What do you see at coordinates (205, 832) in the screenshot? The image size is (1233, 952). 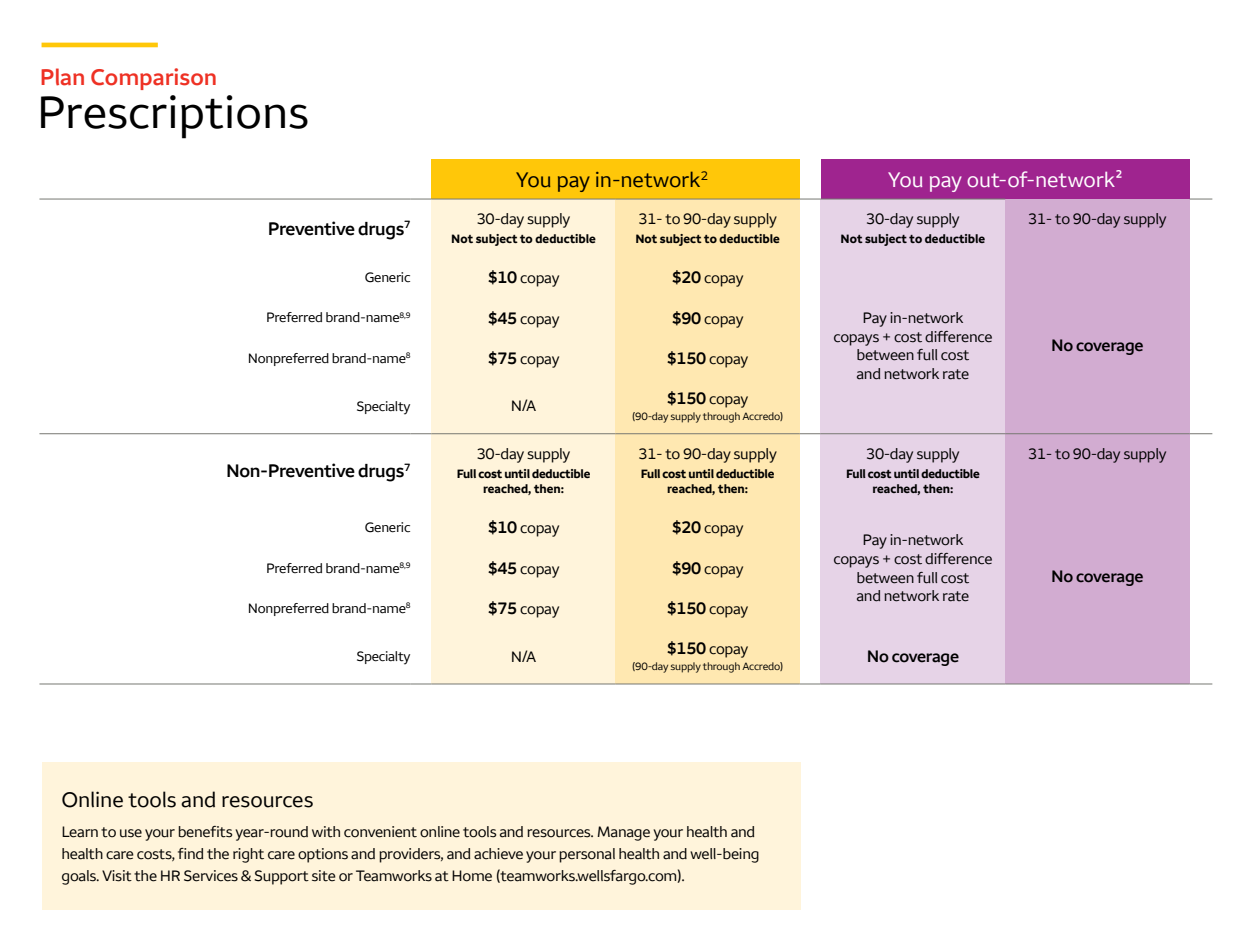 I see `benefits` at bounding box center [205, 832].
